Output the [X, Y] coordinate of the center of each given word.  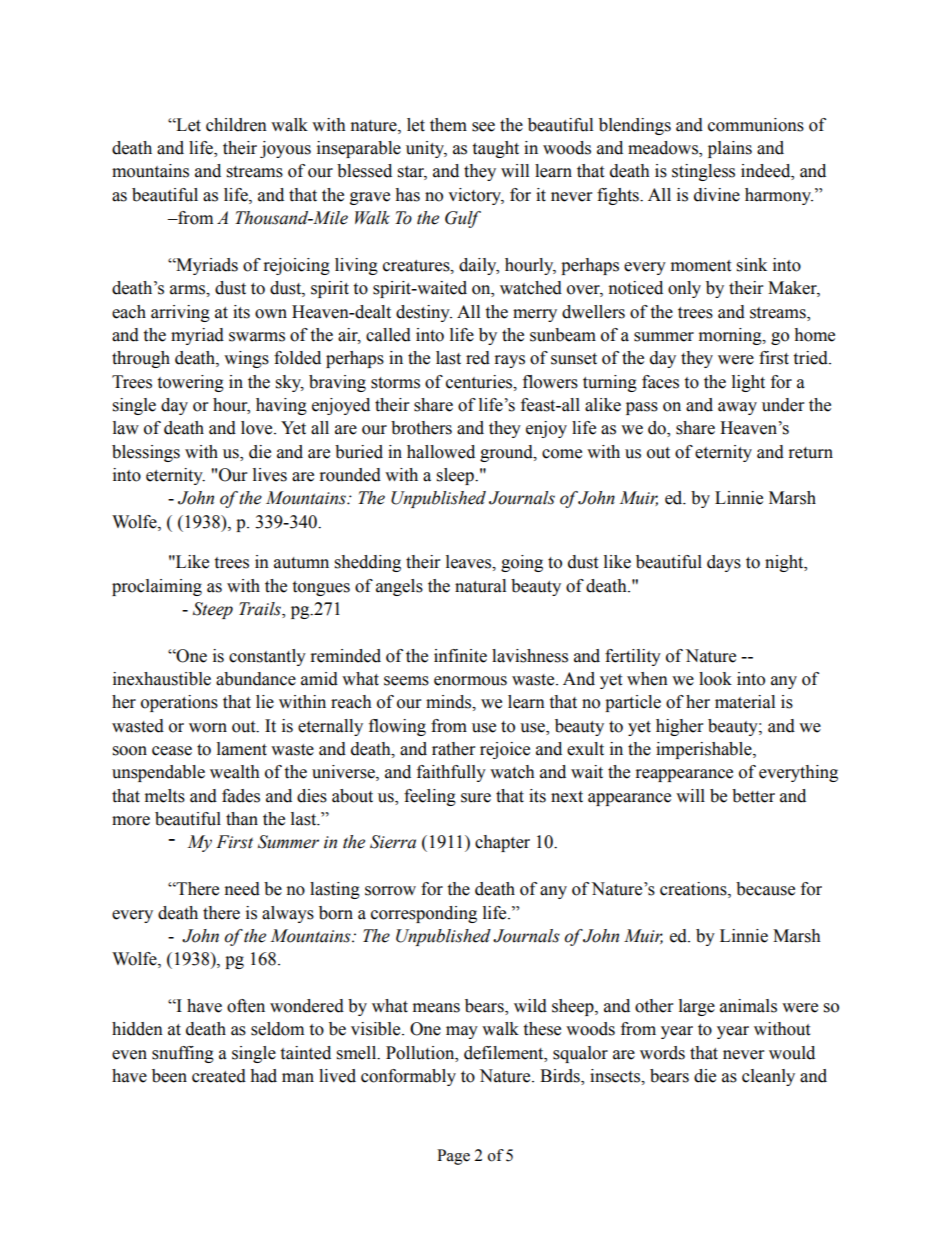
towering [190, 383]
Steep [213, 610]
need [242, 889]
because [765, 889]
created [219, 1076]
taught [495, 149]
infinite [460, 656]
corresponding [424, 914]
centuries [480, 382]
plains [730, 149]
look [715, 679]
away [737, 408]
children [236, 125]
